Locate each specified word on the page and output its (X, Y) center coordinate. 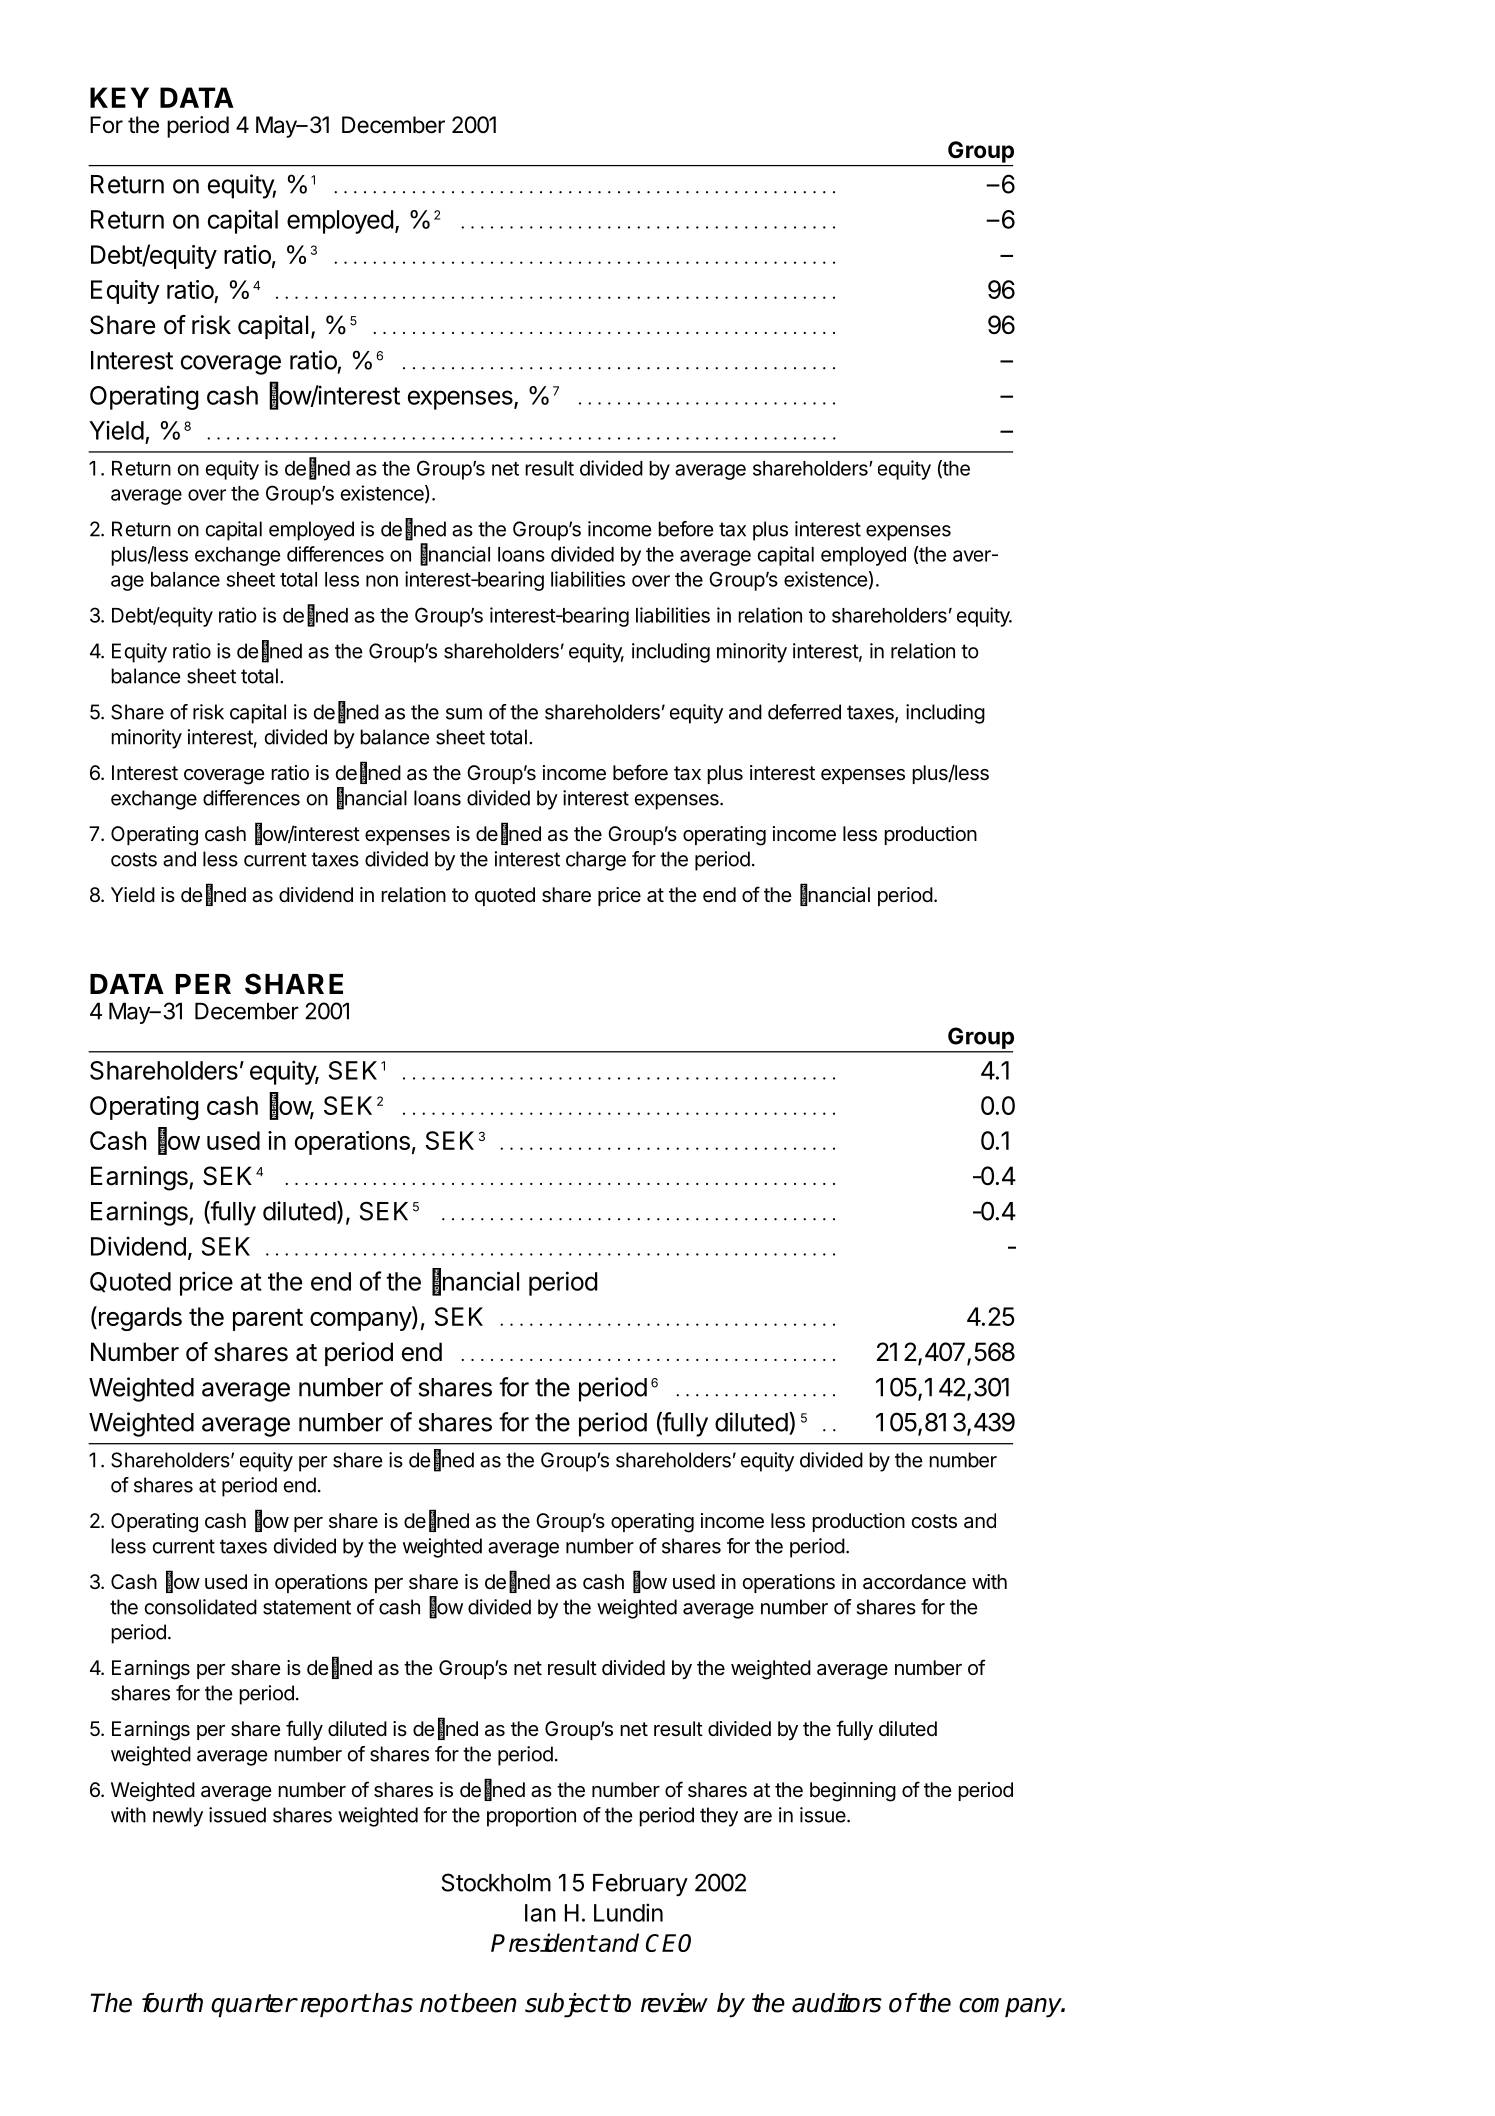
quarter (253, 2006)
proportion (531, 1817)
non (382, 581)
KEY (119, 97)
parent (268, 1319)
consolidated (201, 1607)
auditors (837, 2003)
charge (596, 861)
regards (140, 1319)
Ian (540, 1913)
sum (464, 714)
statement (307, 1607)
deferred (804, 712)
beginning (853, 1792)
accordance (914, 1582)
